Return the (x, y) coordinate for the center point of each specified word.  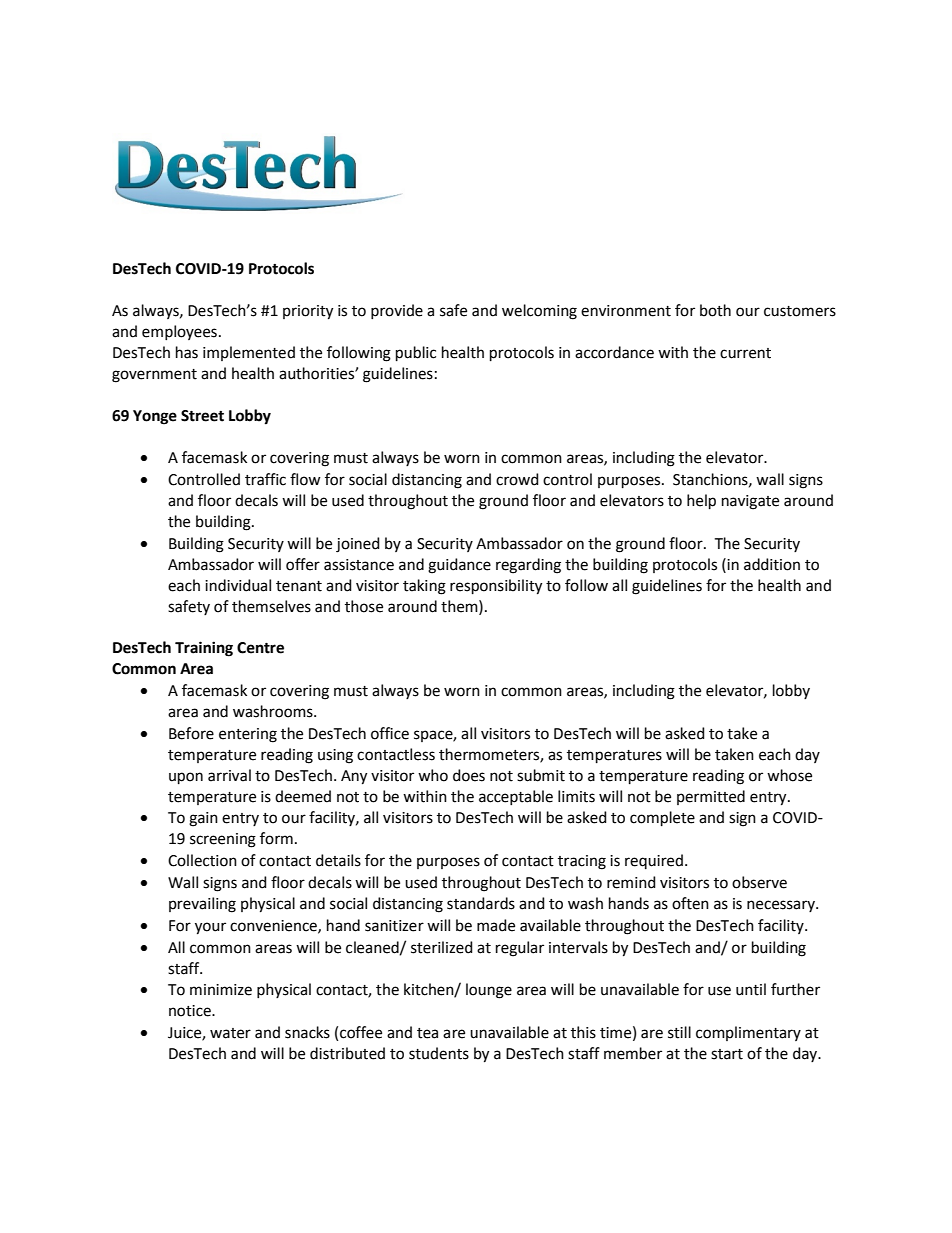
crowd (517, 479)
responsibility (496, 587)
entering (248, 735)
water (230, 1033)
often (690, 903)
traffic (265, 479)
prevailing (202, 905)
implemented (249, 353)
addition (772, 564)
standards (481, 903)
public (416, 353)
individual (238, 585)
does (469, 775)
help (701, 501)
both (715, 310)
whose (789, 775)
